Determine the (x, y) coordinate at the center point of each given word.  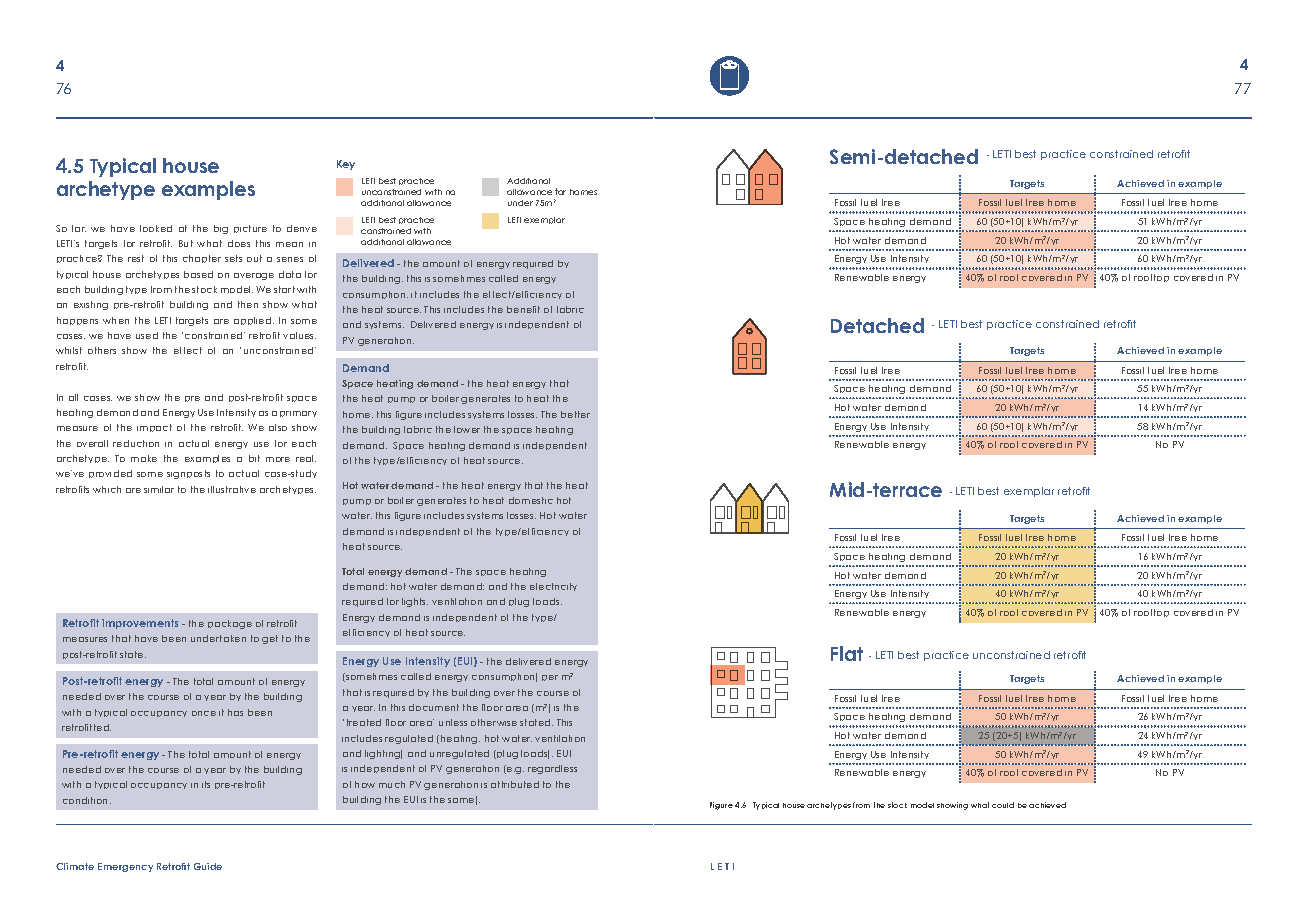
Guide (208, 866)
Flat (847, 653)
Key (346, 165)
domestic (531, 500)
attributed (515, 784)
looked (156, 228)
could (1003, 805)
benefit (523, 309)
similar (159, 489)
